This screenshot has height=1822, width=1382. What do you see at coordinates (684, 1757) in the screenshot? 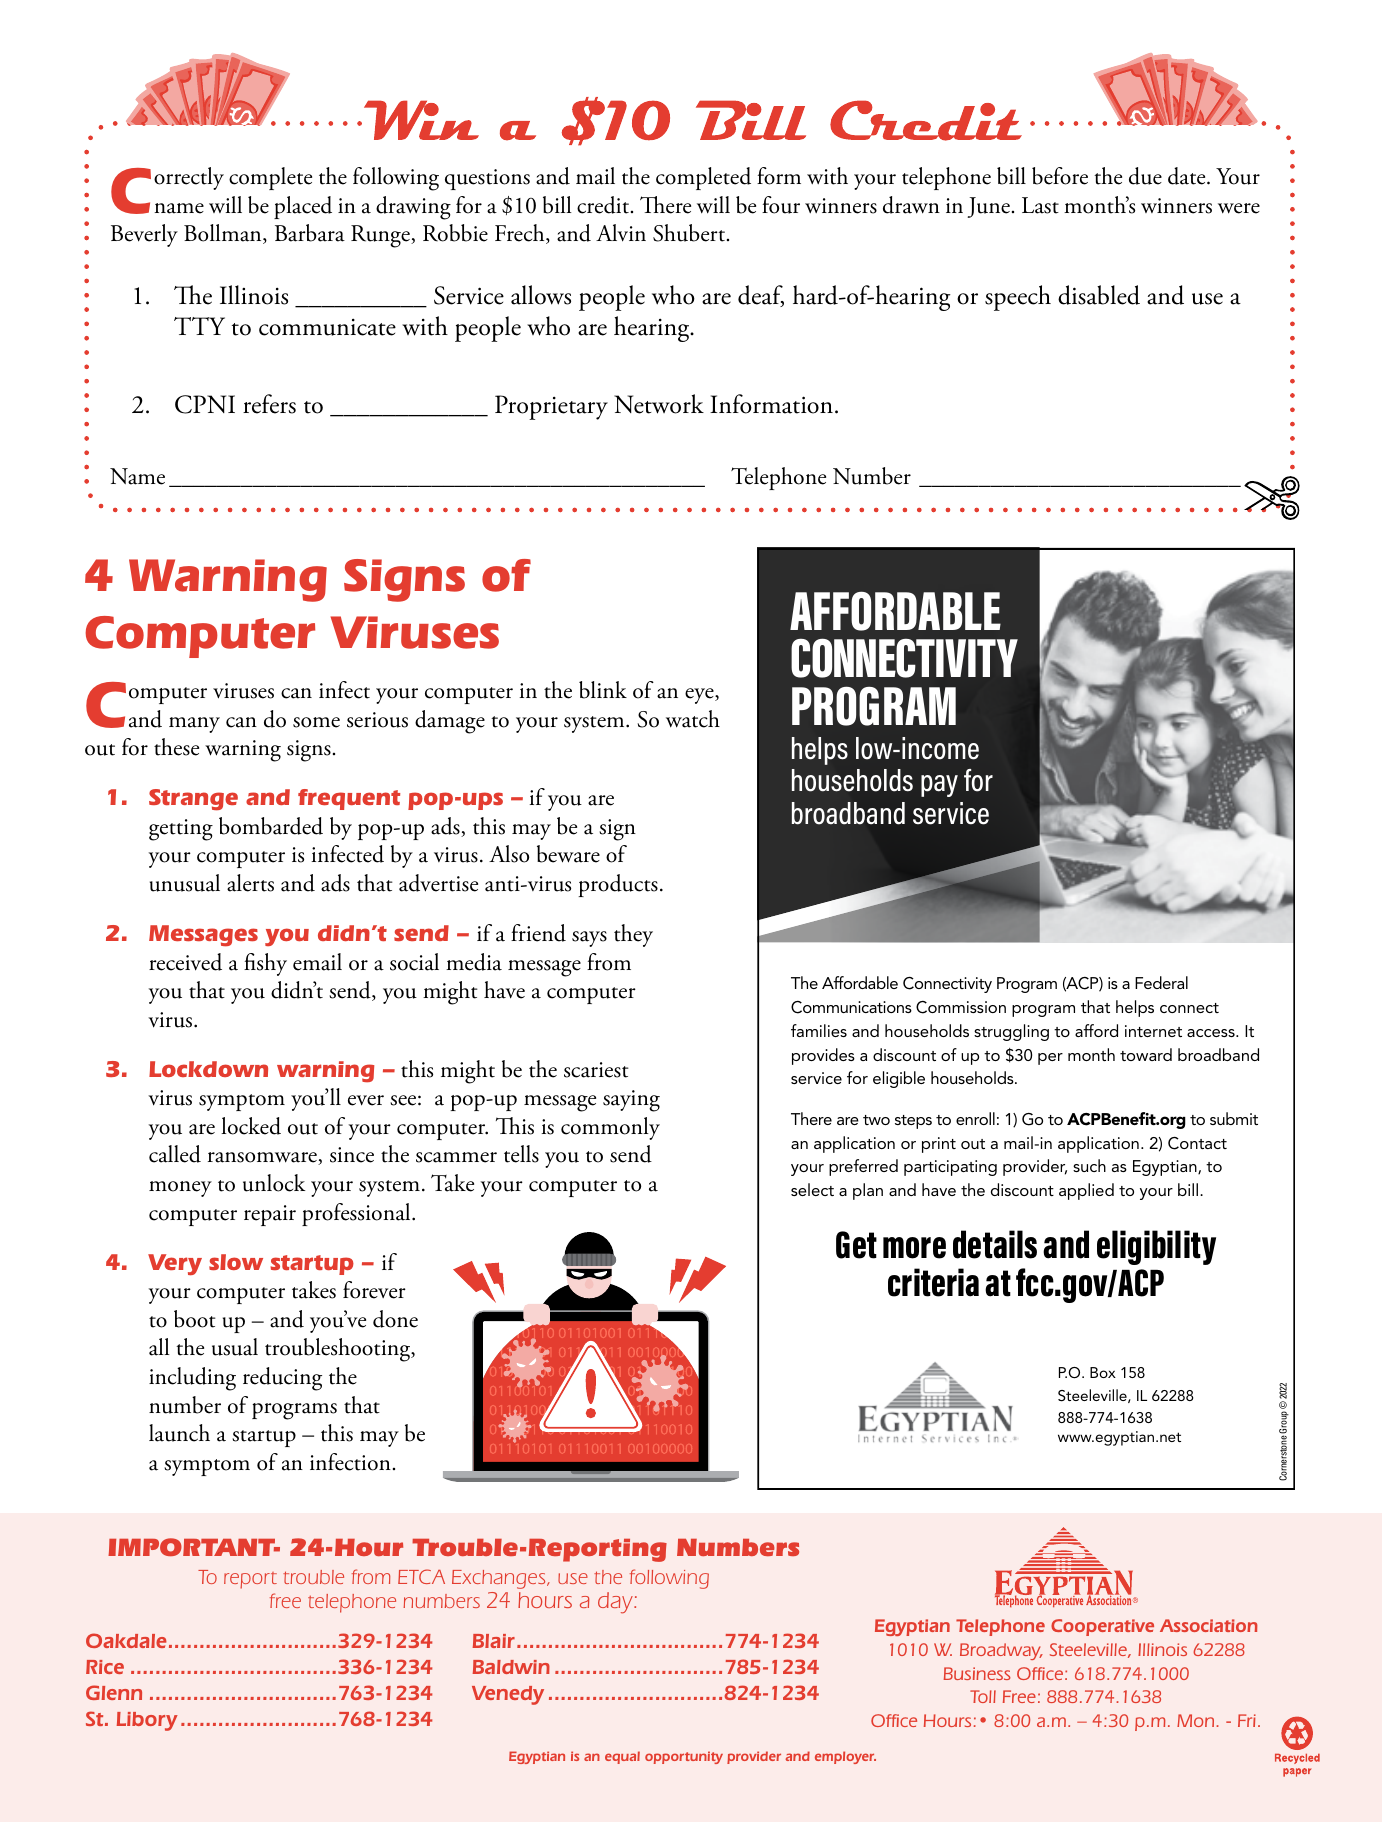
I see `opportunity` at bounding box center [684, 1757].
